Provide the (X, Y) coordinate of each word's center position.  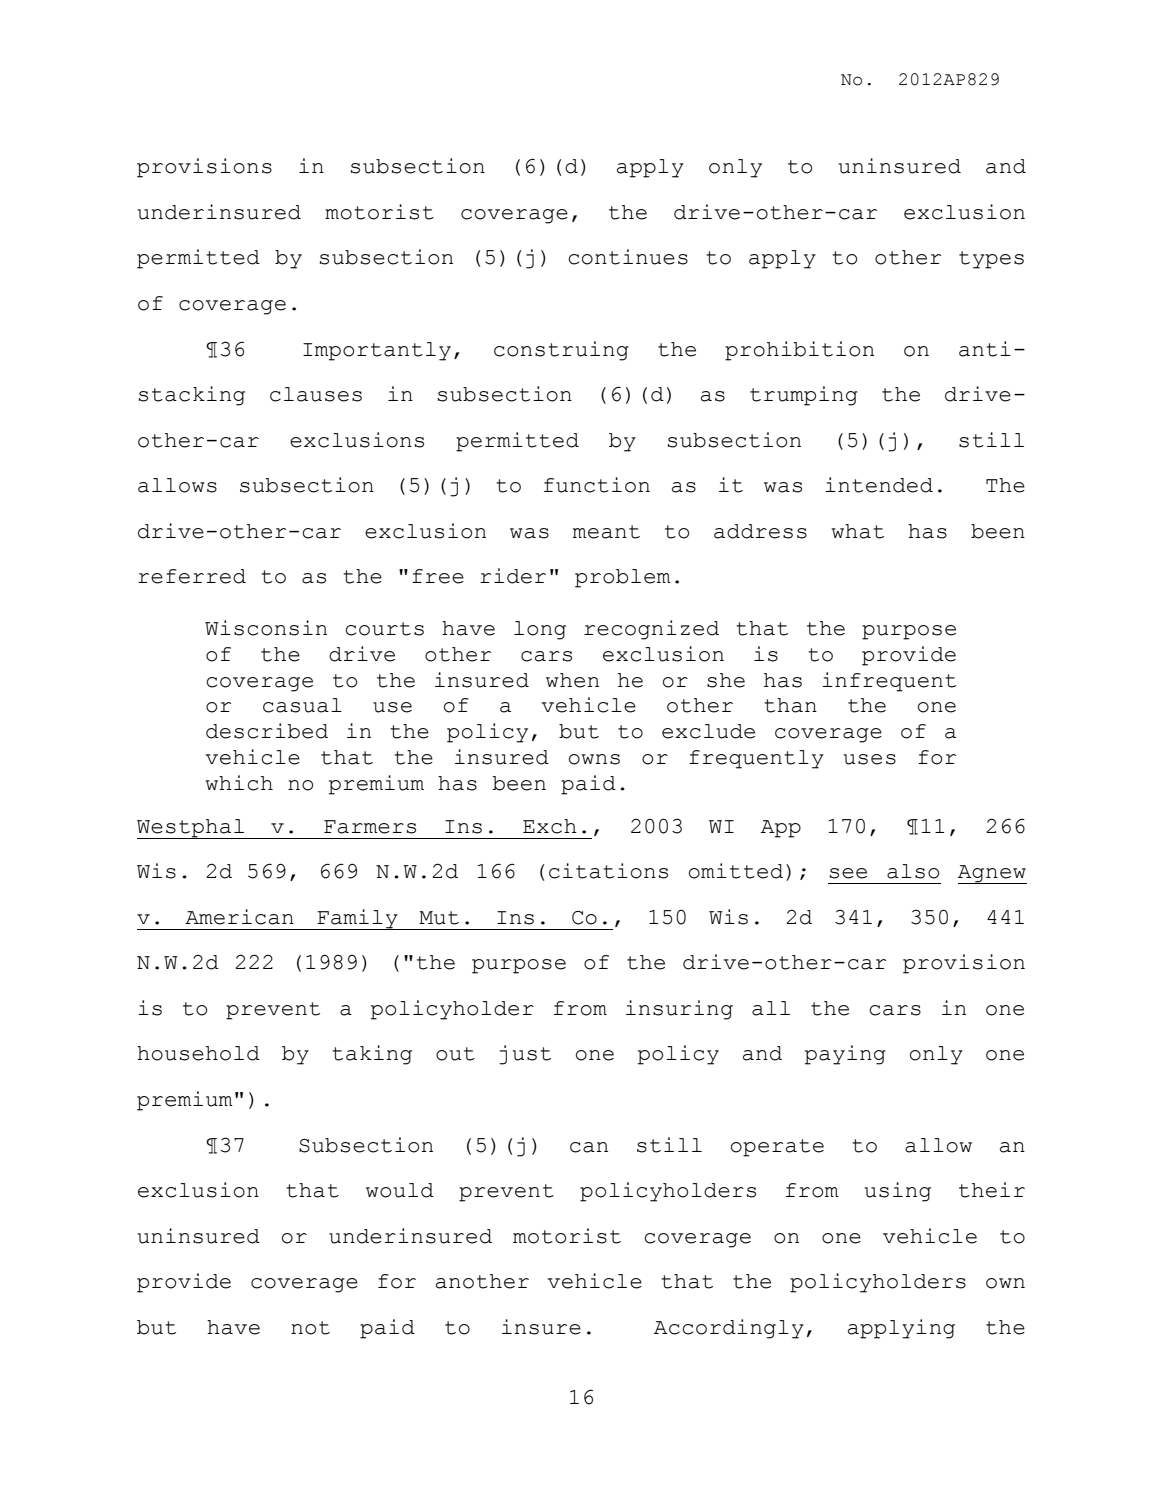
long (540, 630)
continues (628, 257)
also (913, 871)
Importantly (377, 351)
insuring (679, 1010)
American (239, 917)
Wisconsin (266, 628)
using (898, 1192)
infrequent (889, 682)
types (991, 260)
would (400, 1190)
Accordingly (729, 1329)
